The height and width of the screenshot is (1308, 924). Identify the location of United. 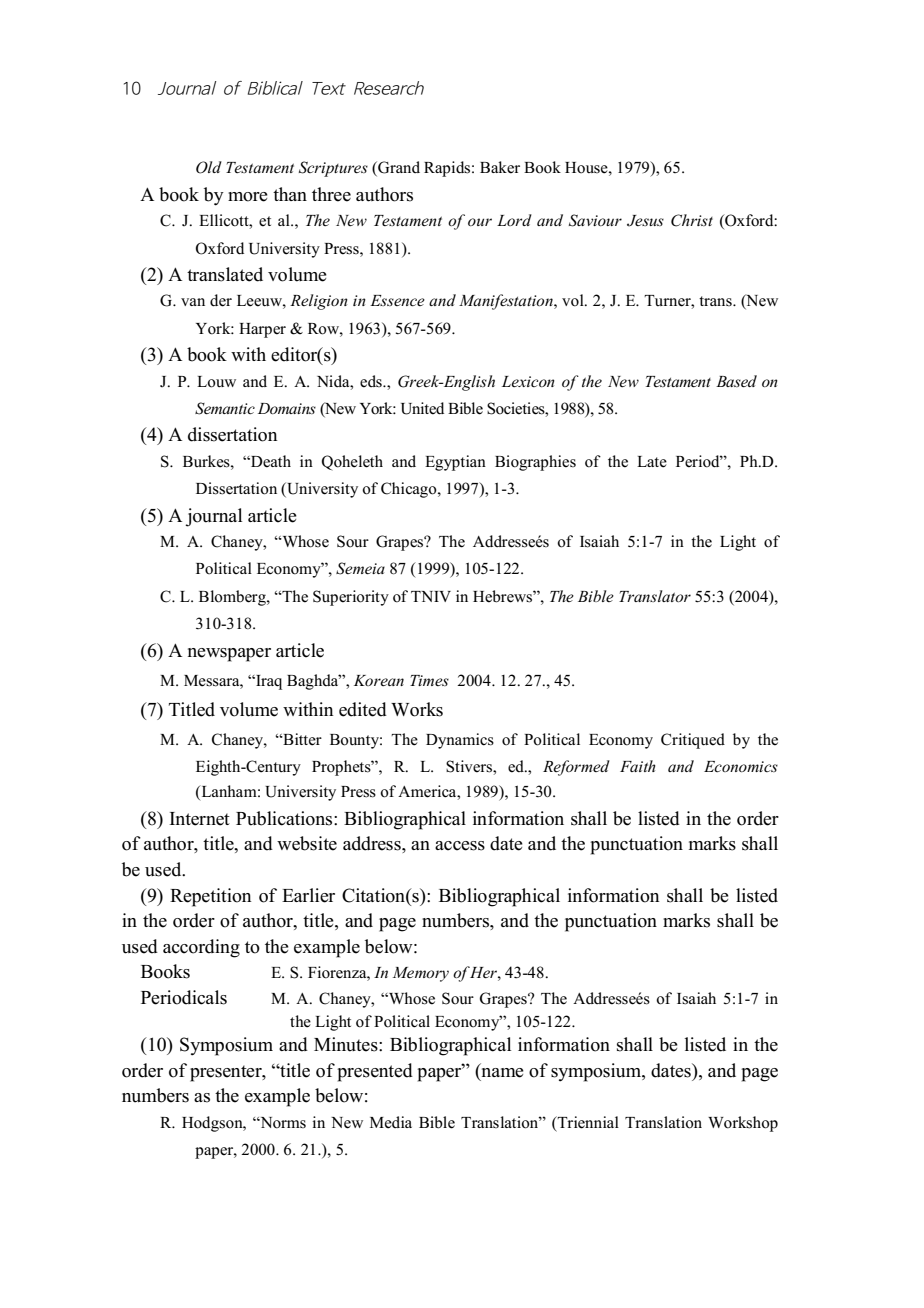
(422, 408).
